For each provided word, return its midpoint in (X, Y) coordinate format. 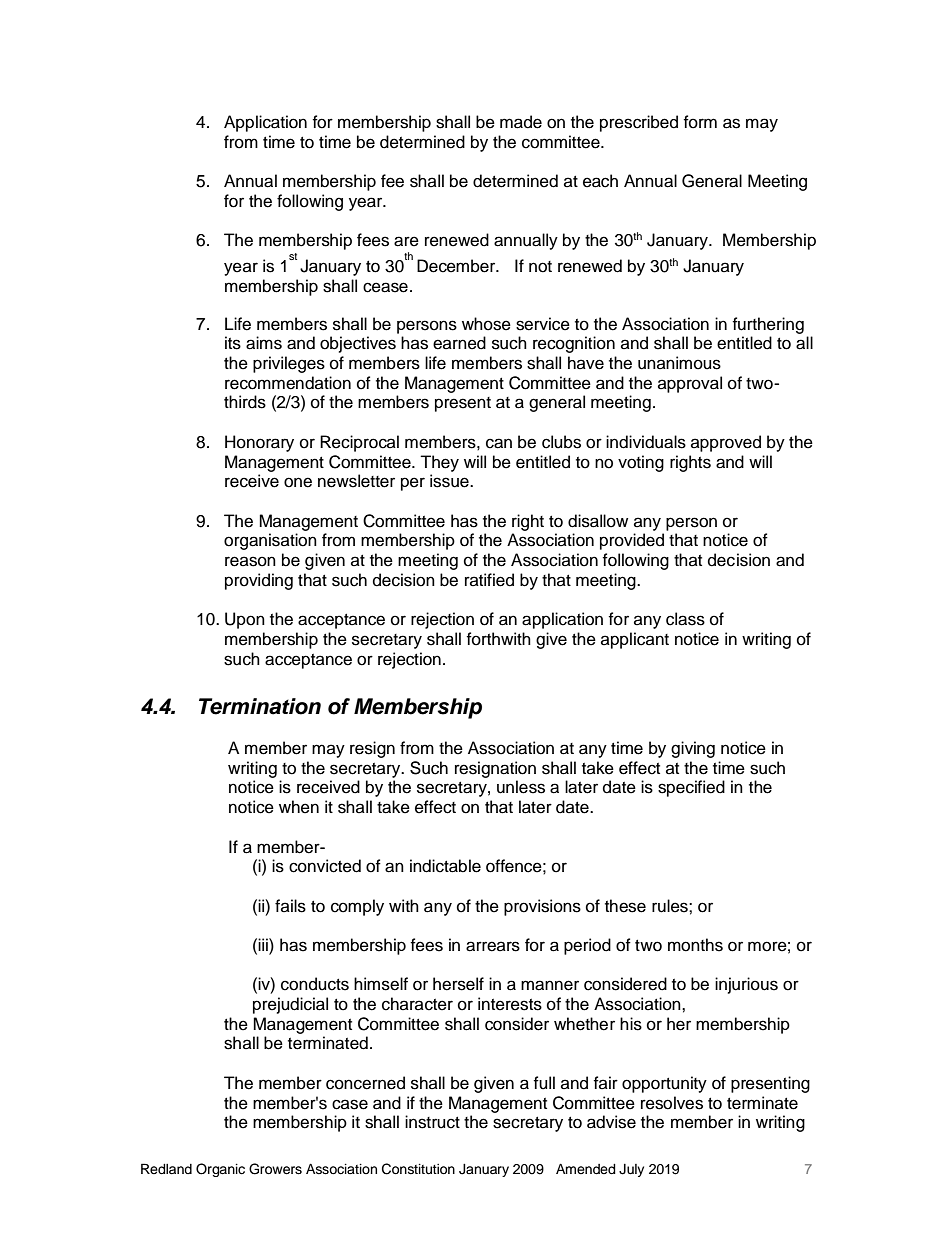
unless (521, 787)
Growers (275, 1169)
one (298, 482)
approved (726, 443)
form (700, 122)
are (406, 241)
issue (450, 481)
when (299, 807)
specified (691, 788)
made (521, 122)
